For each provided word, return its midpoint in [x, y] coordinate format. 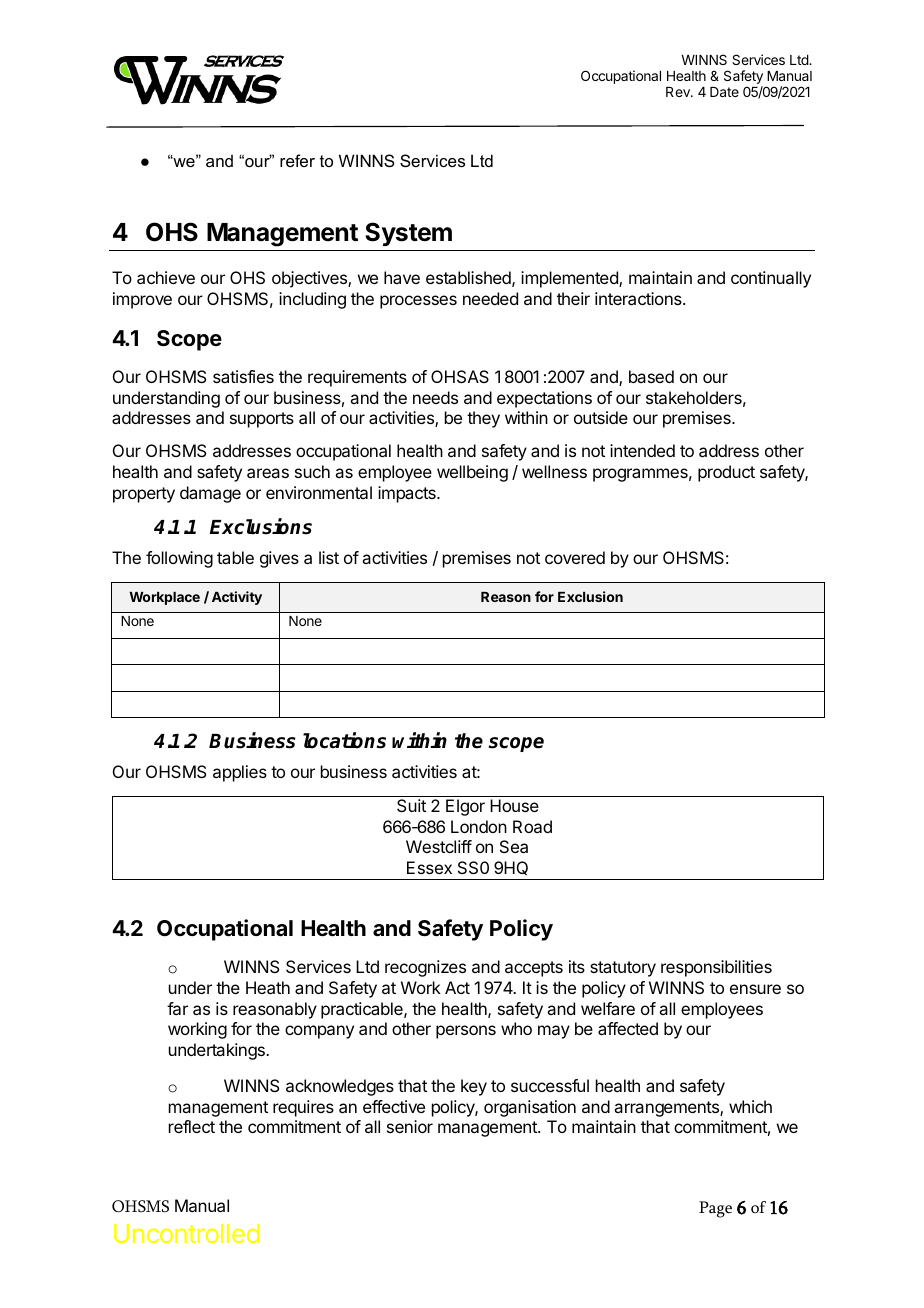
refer [297, 160]
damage [210, 494]
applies [240, 773]
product [726, 473]
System [408, 234]
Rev [679, 92]
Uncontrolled [187, 1233]
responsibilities [716, 968]
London [479, 826]
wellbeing [472, 473]
